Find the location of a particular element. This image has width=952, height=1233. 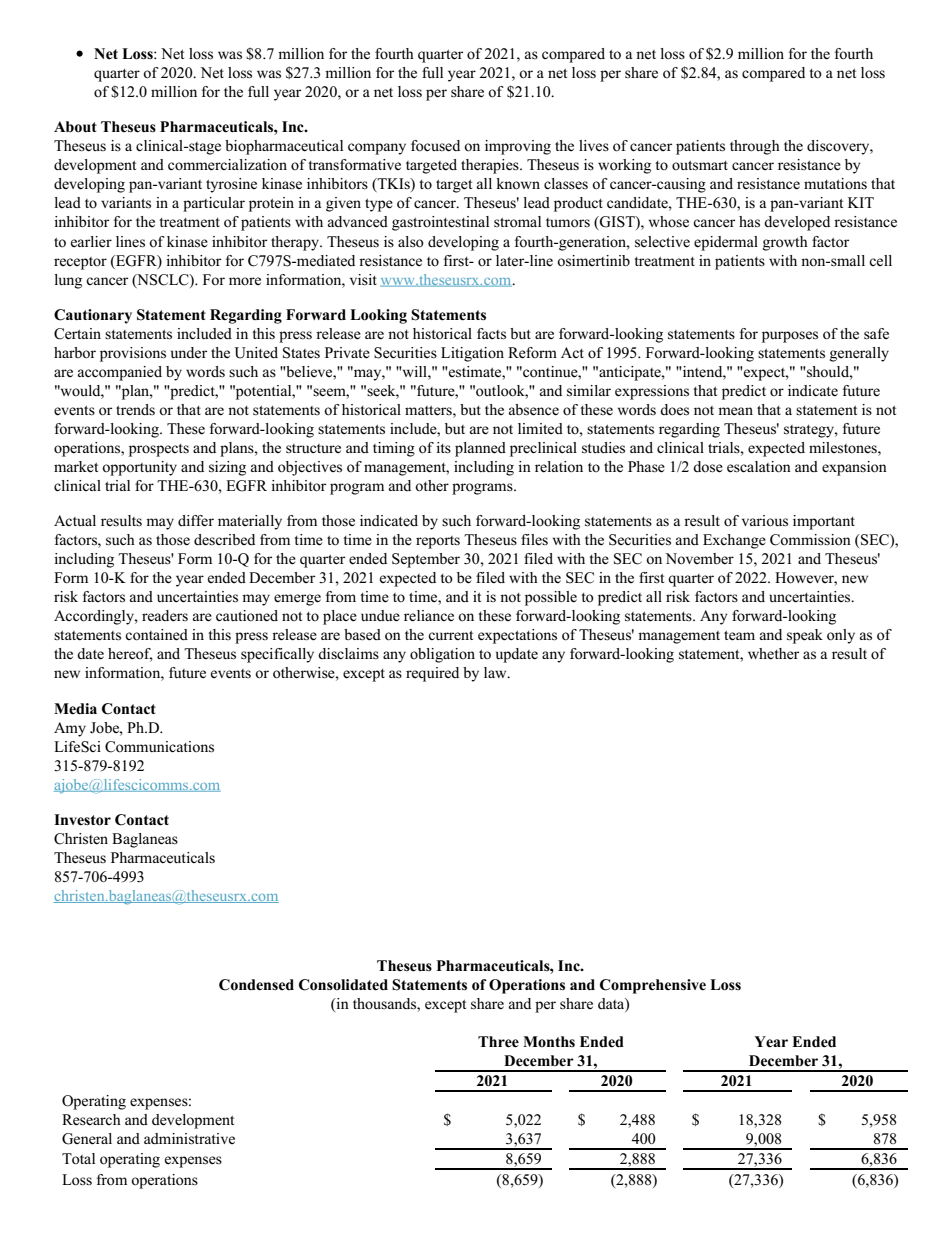

Three is located at coordinates (498, 1042).
